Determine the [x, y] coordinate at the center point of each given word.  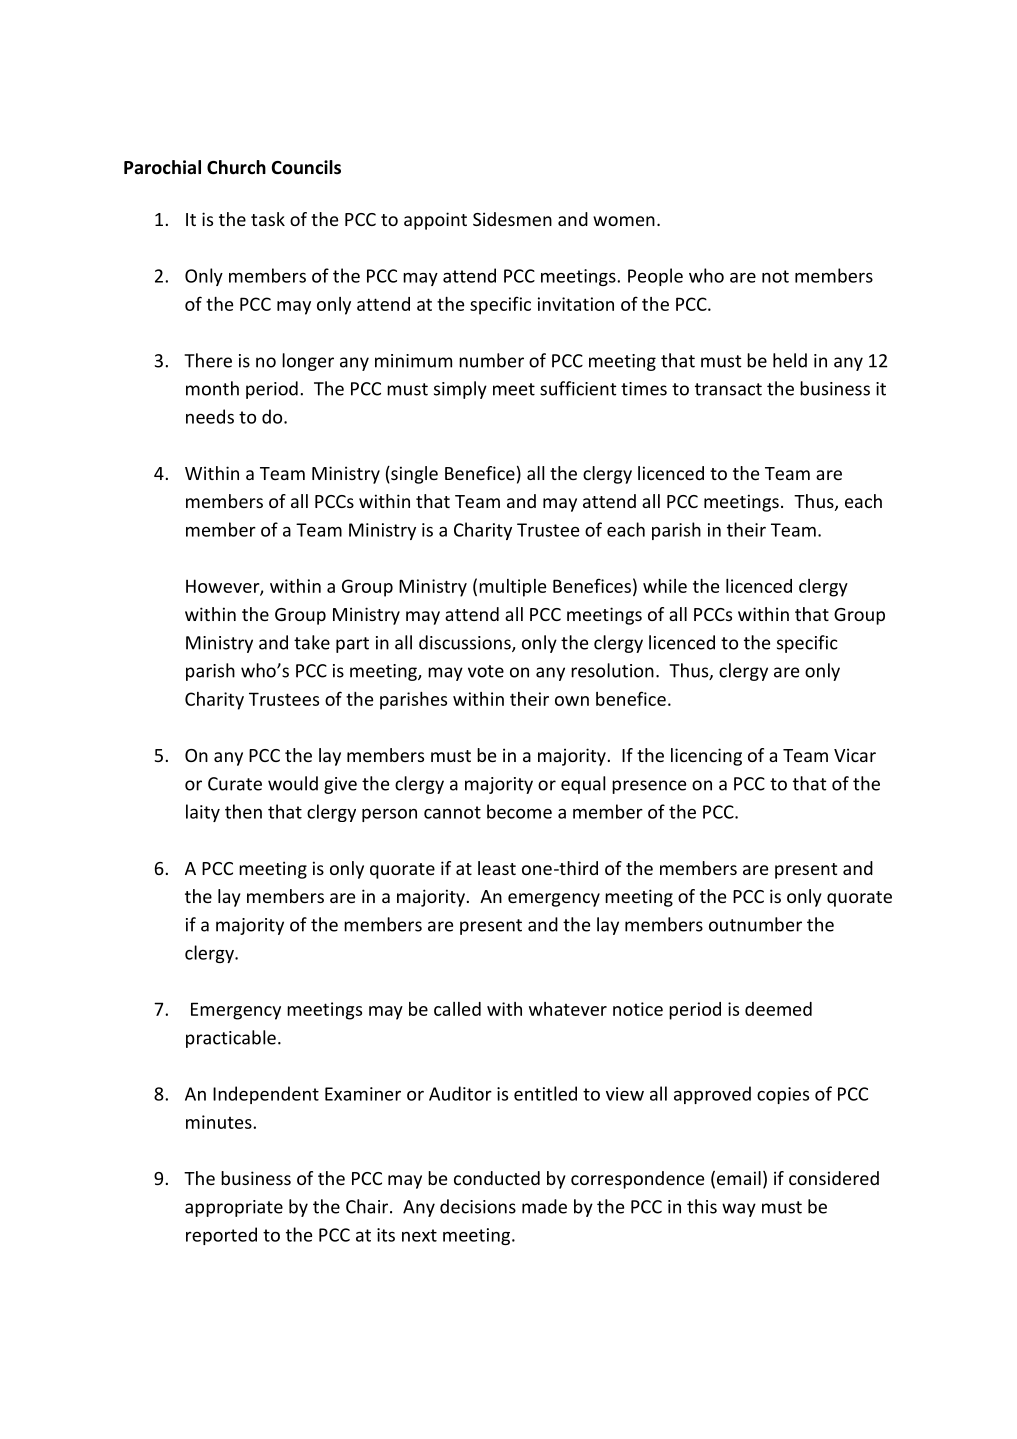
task [268, 219]
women [624, 221]
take [312, 642]
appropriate [234, 1208]
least [497, 868]
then [243, 811]
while [665, 586]
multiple [512, 588]
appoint [435, 221]
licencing [706, 757]
